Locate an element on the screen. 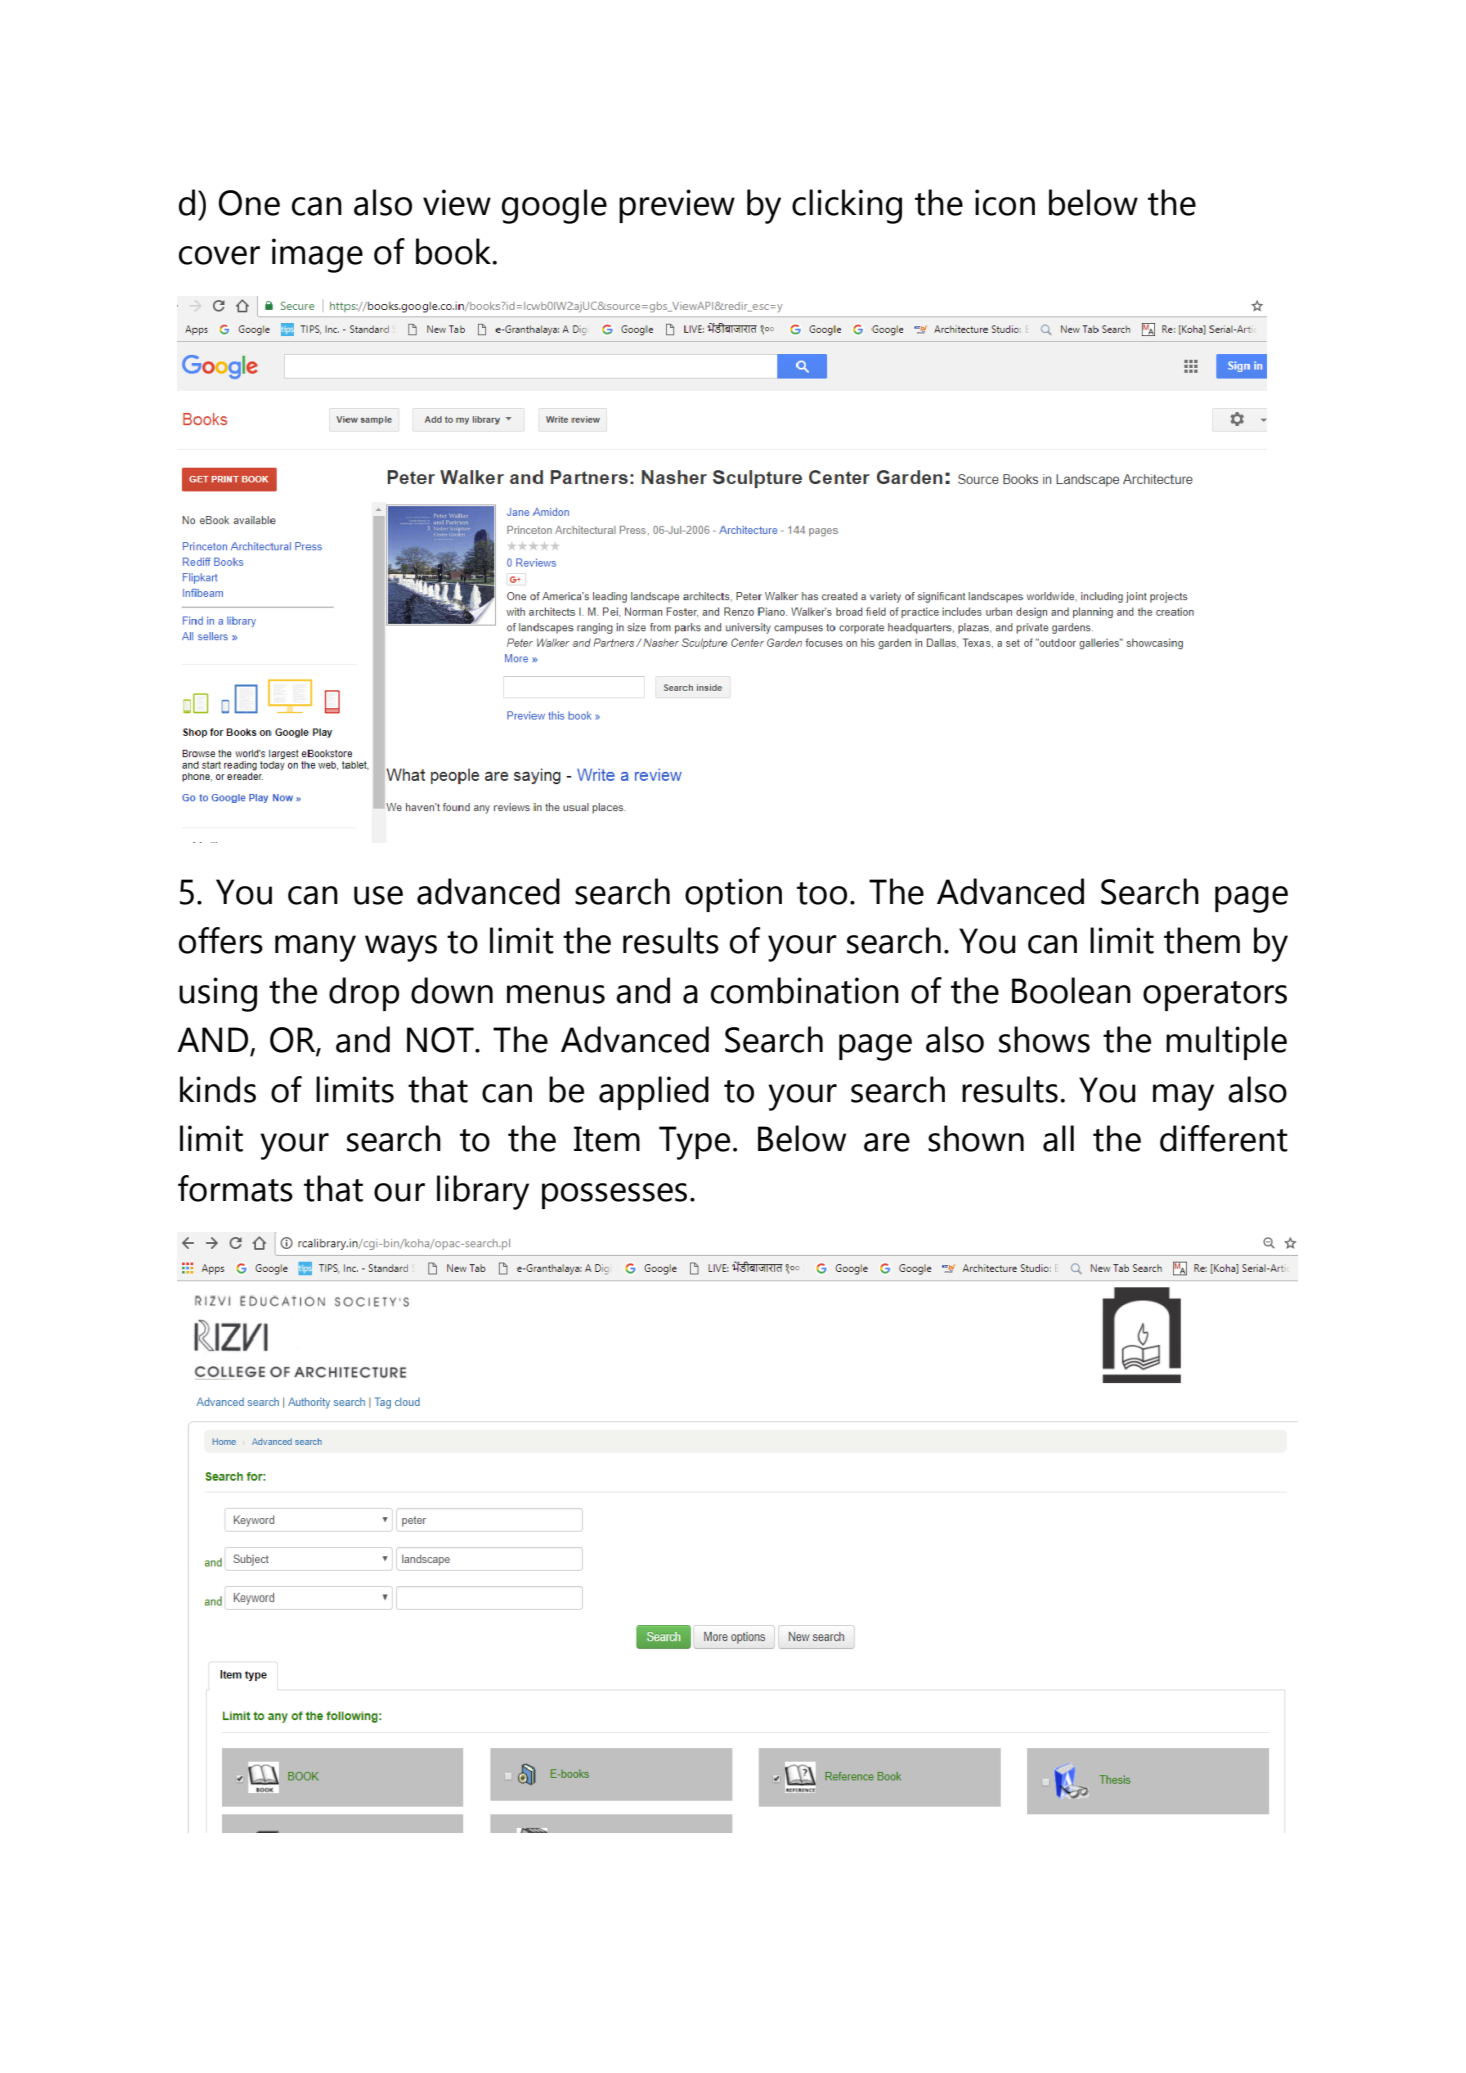  cover is located at coordinates (219, 255).
